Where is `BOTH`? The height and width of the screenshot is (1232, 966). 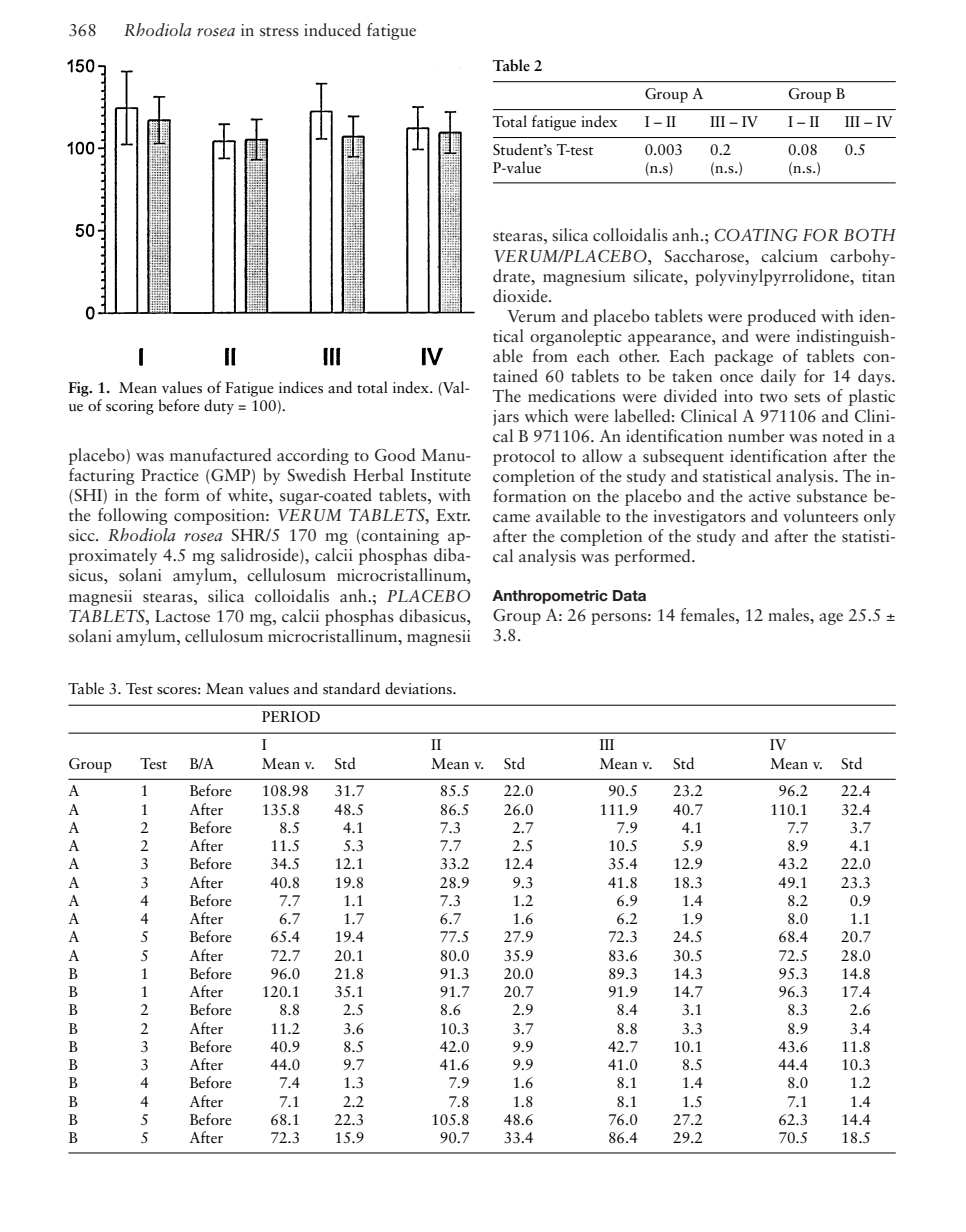 BOTH is located at coordinates (870, 235).
